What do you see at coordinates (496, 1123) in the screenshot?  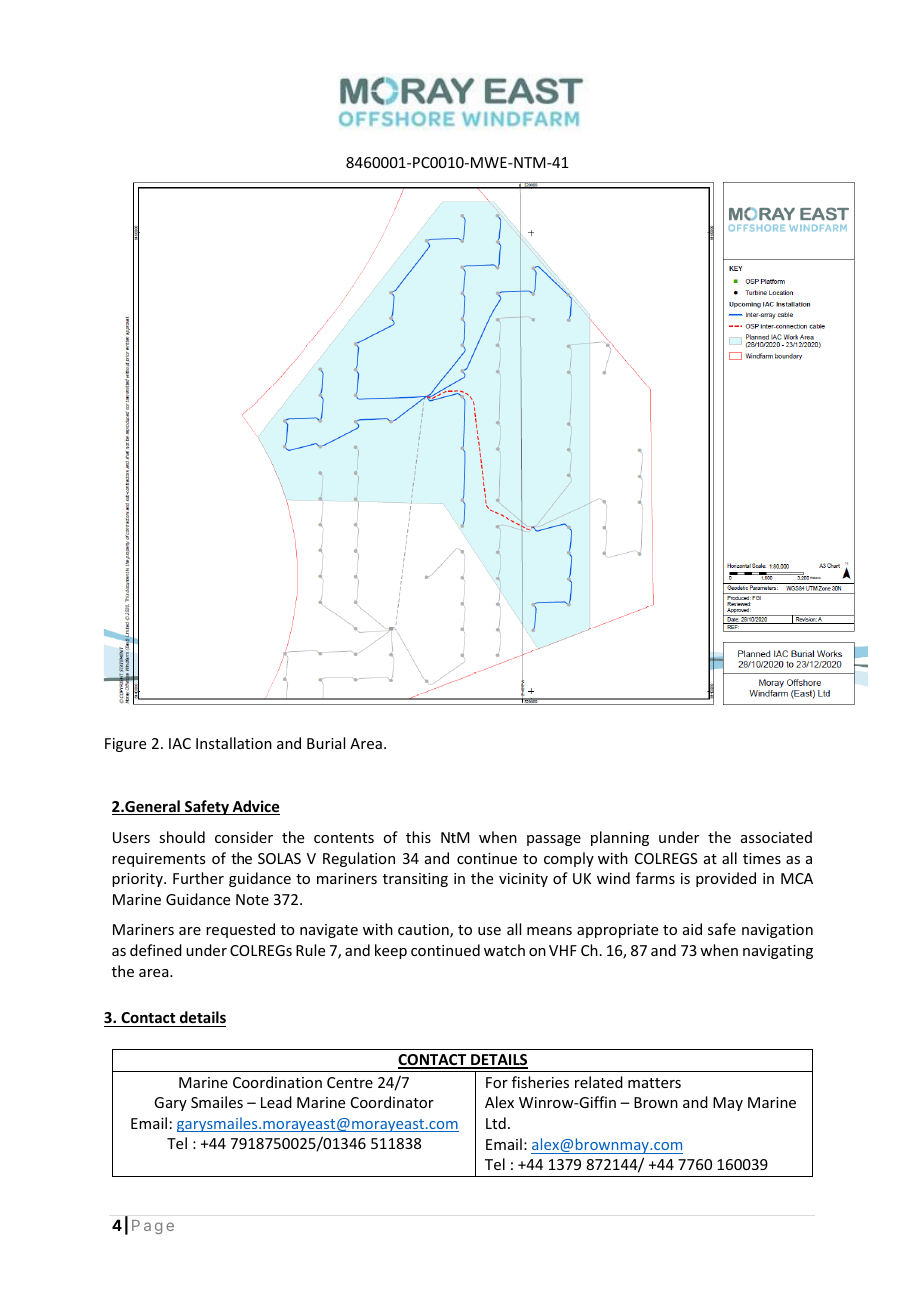 I see `Ltd` at bounding box center [496, 1123].
